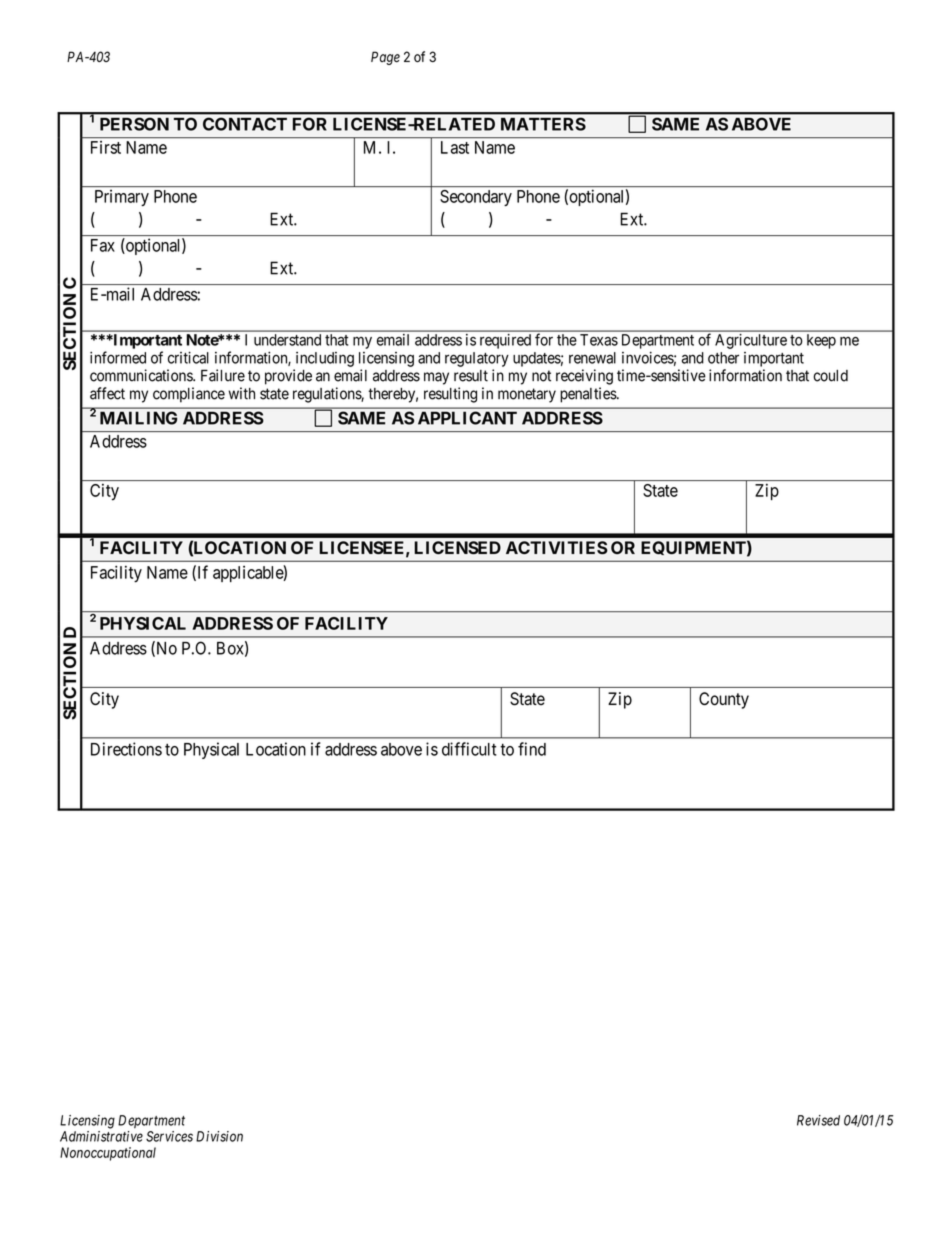  I want to click on Revised, so click(818, 1120).
